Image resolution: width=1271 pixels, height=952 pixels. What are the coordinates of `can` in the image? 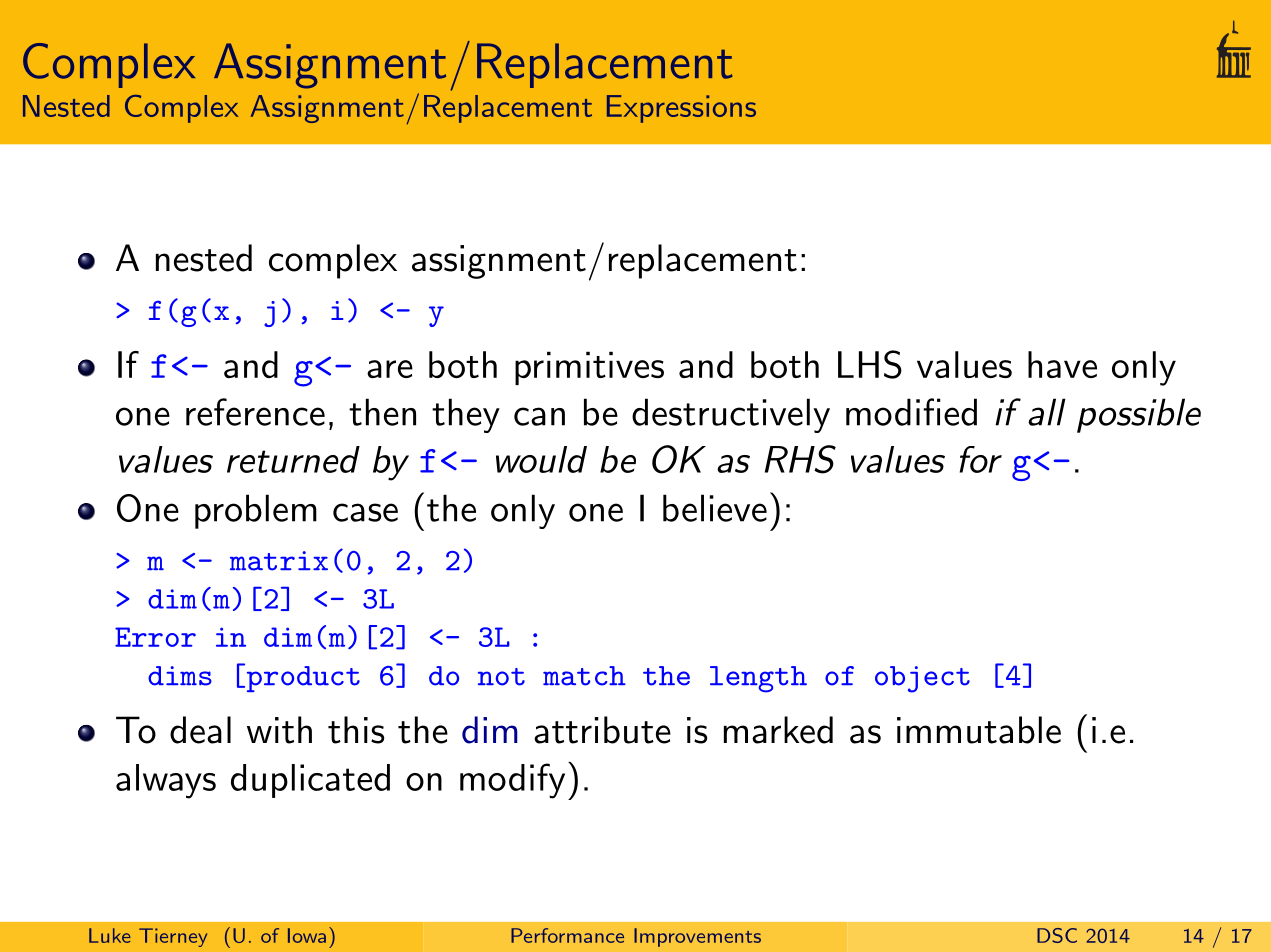 It's located at (539, 416).
